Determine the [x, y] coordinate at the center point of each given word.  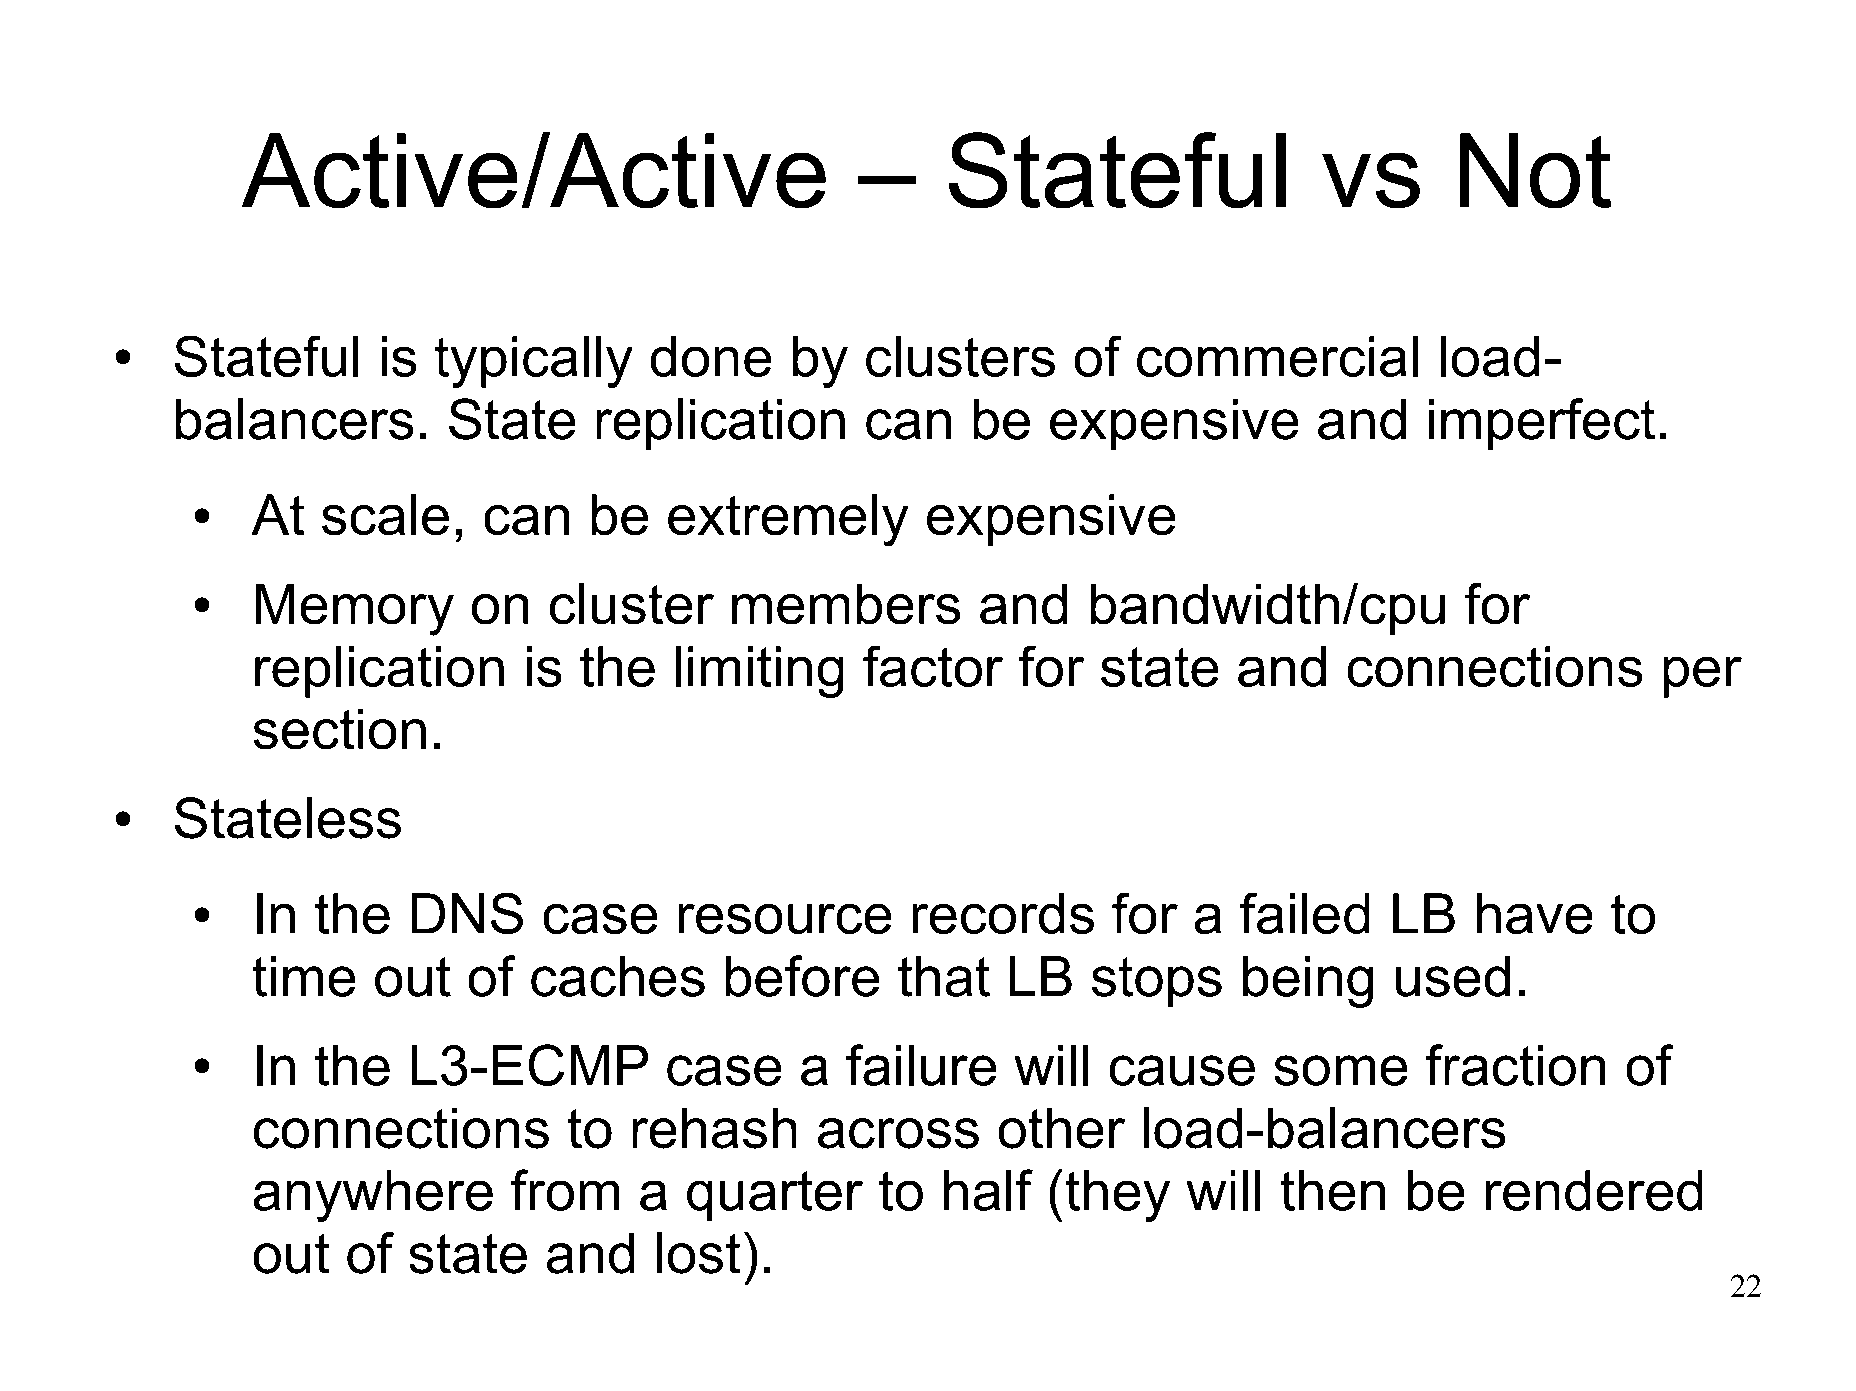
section [340, 729]
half [988, 1190]
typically [533, 362]
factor [933, 666]
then [1333, 1190]
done [711, 356]
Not [1535, 170]
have [1534, 913]
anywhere [373, 1196]
